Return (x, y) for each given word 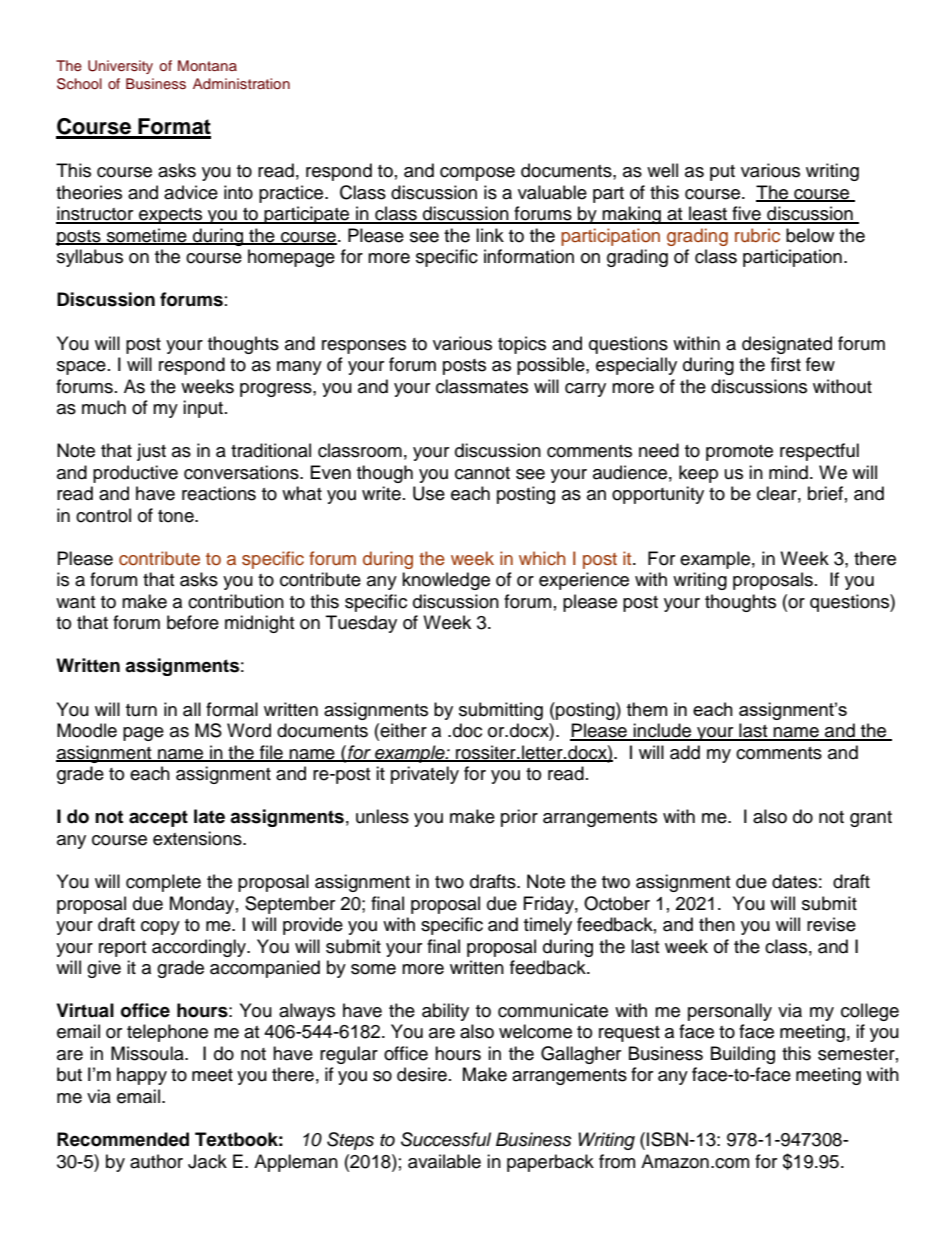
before (193, 622)
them (647, 709)
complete (163, 883)
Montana (207, 65)
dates (794, 881)
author (156, 1161)
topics (522, 345)
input (203, 409)
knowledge (446, 581)
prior (519, 818)
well (662, 170)
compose (477, 174)
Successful (446, 1139)
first (786, 364)
